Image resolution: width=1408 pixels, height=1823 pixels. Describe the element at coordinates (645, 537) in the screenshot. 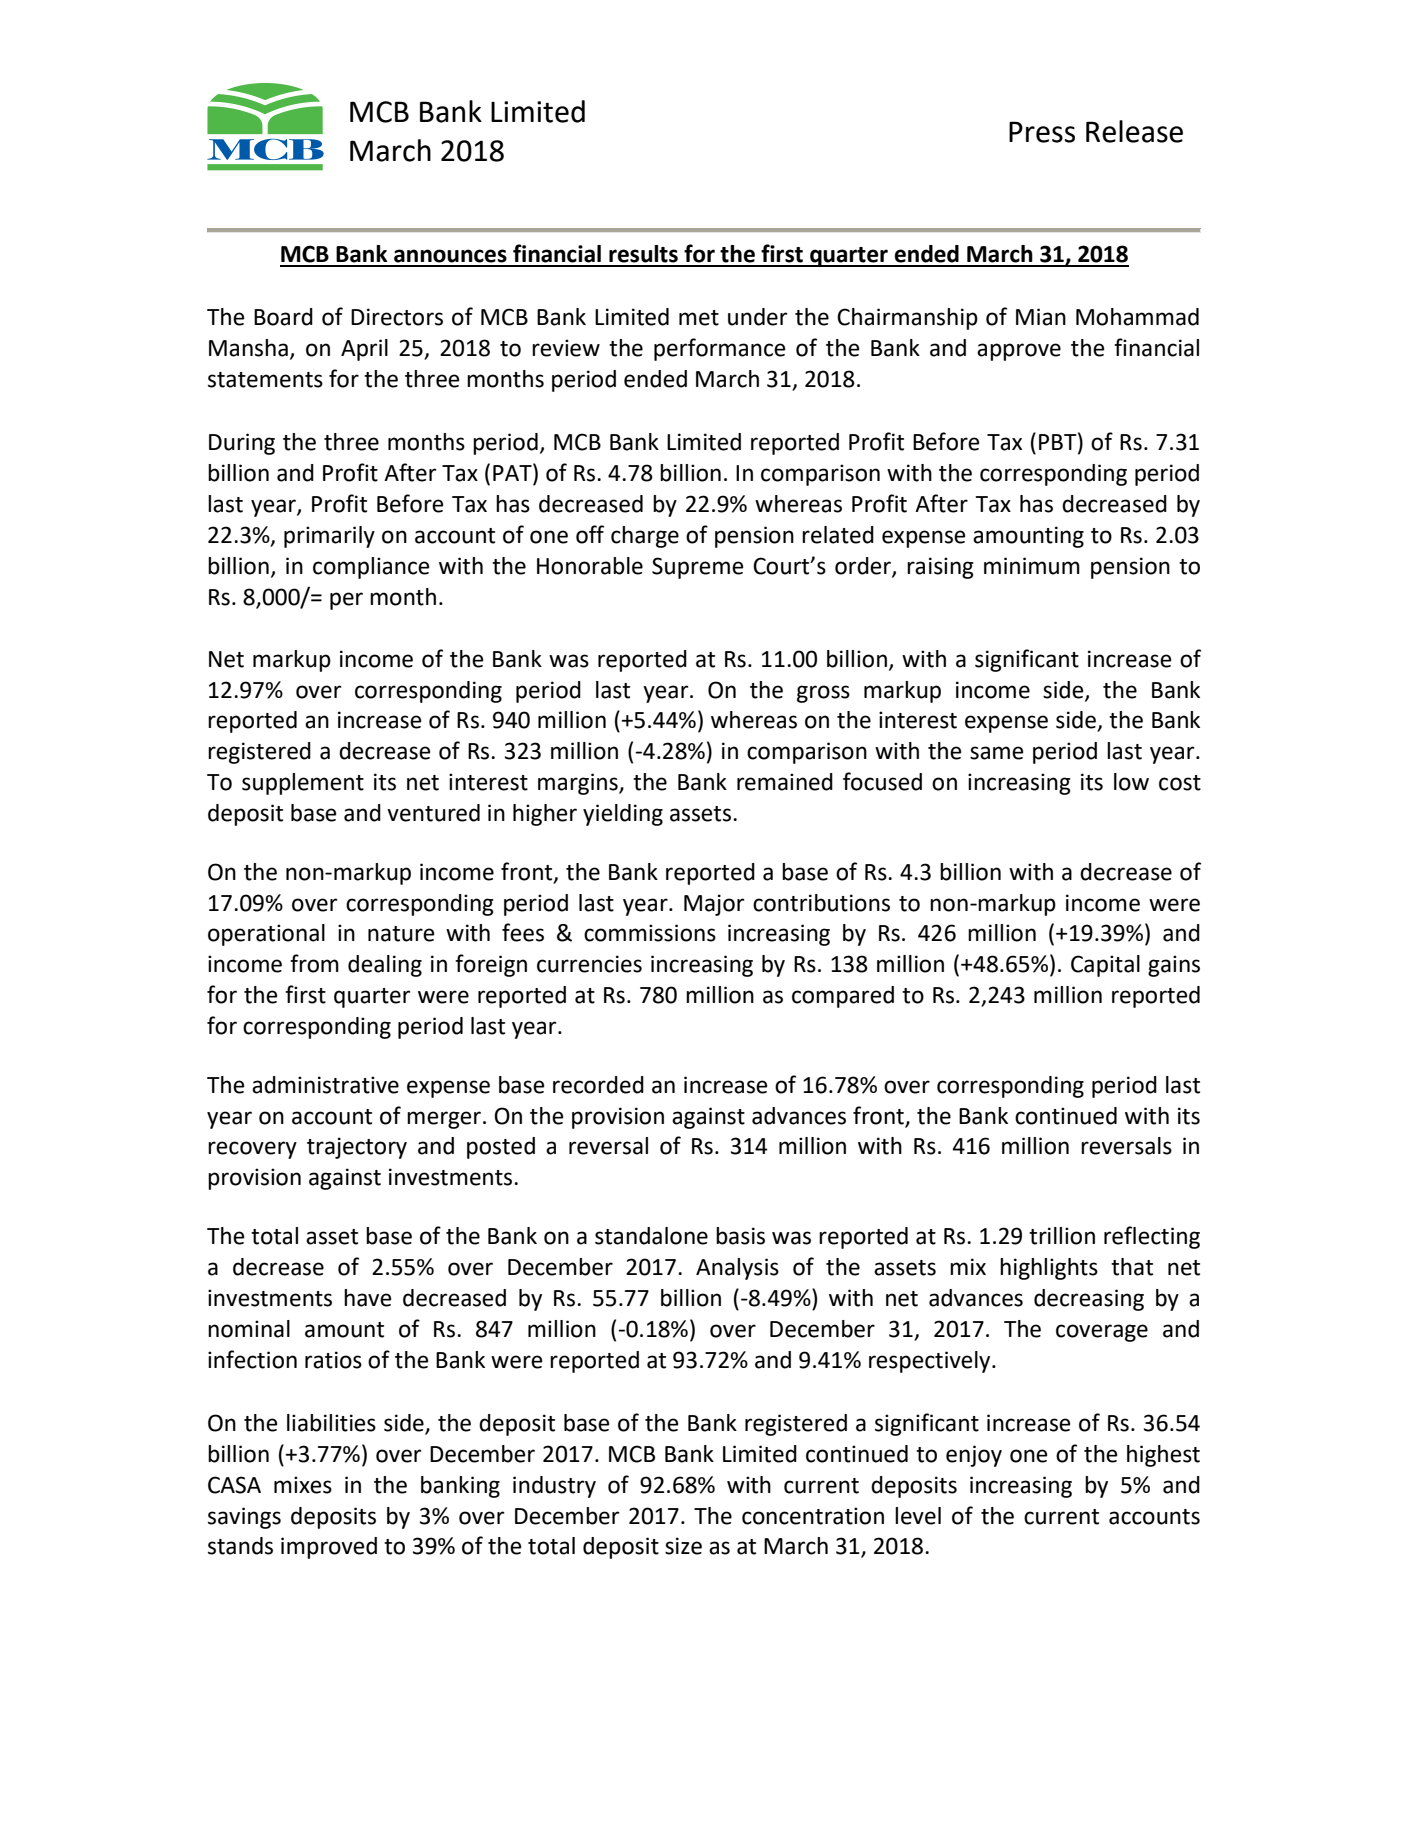

I see `charge` at that location.
